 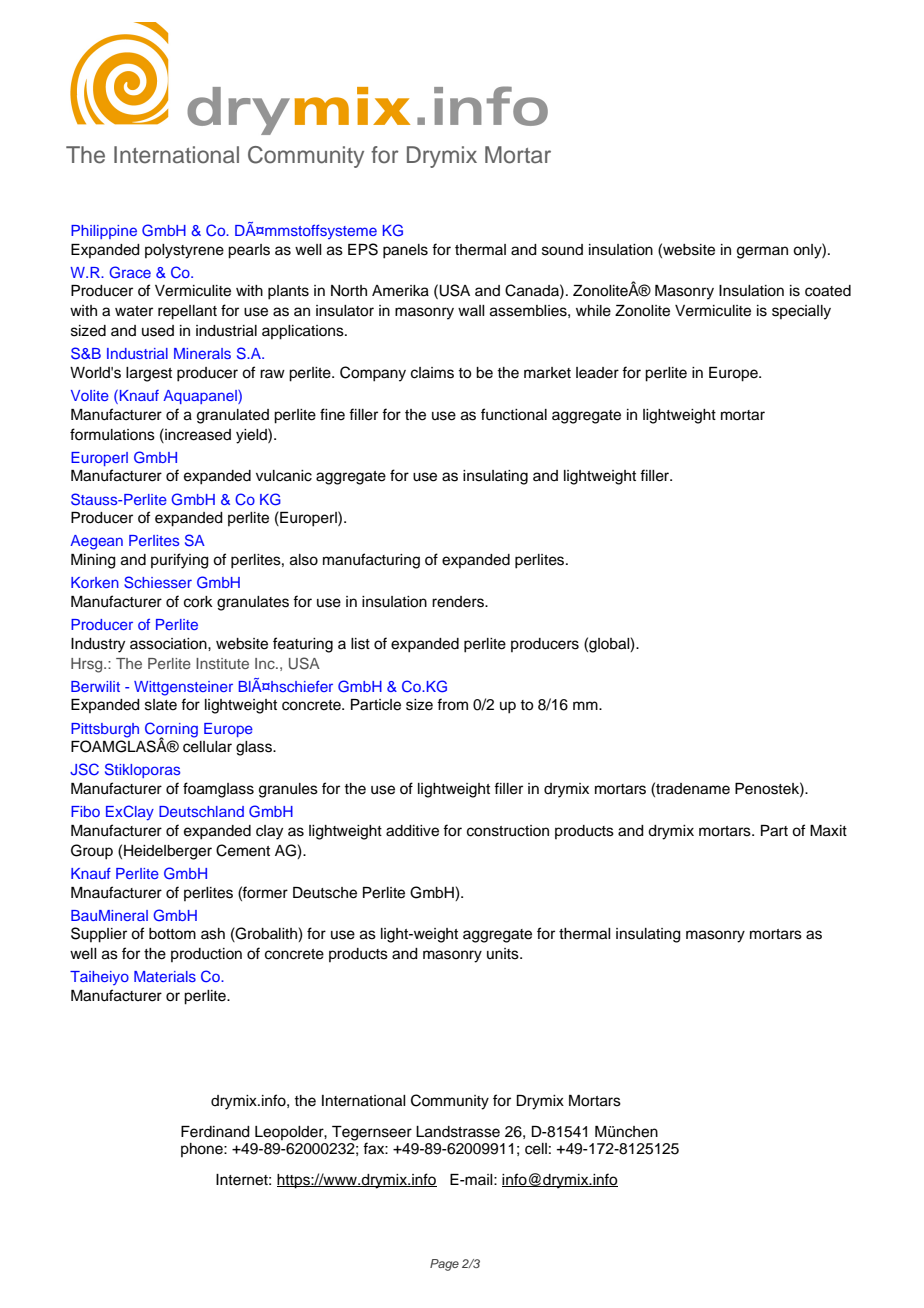 What do you see at coordinates (184, 251) in the image?
I see `polystyrene` at bounding box center [184, 251].
